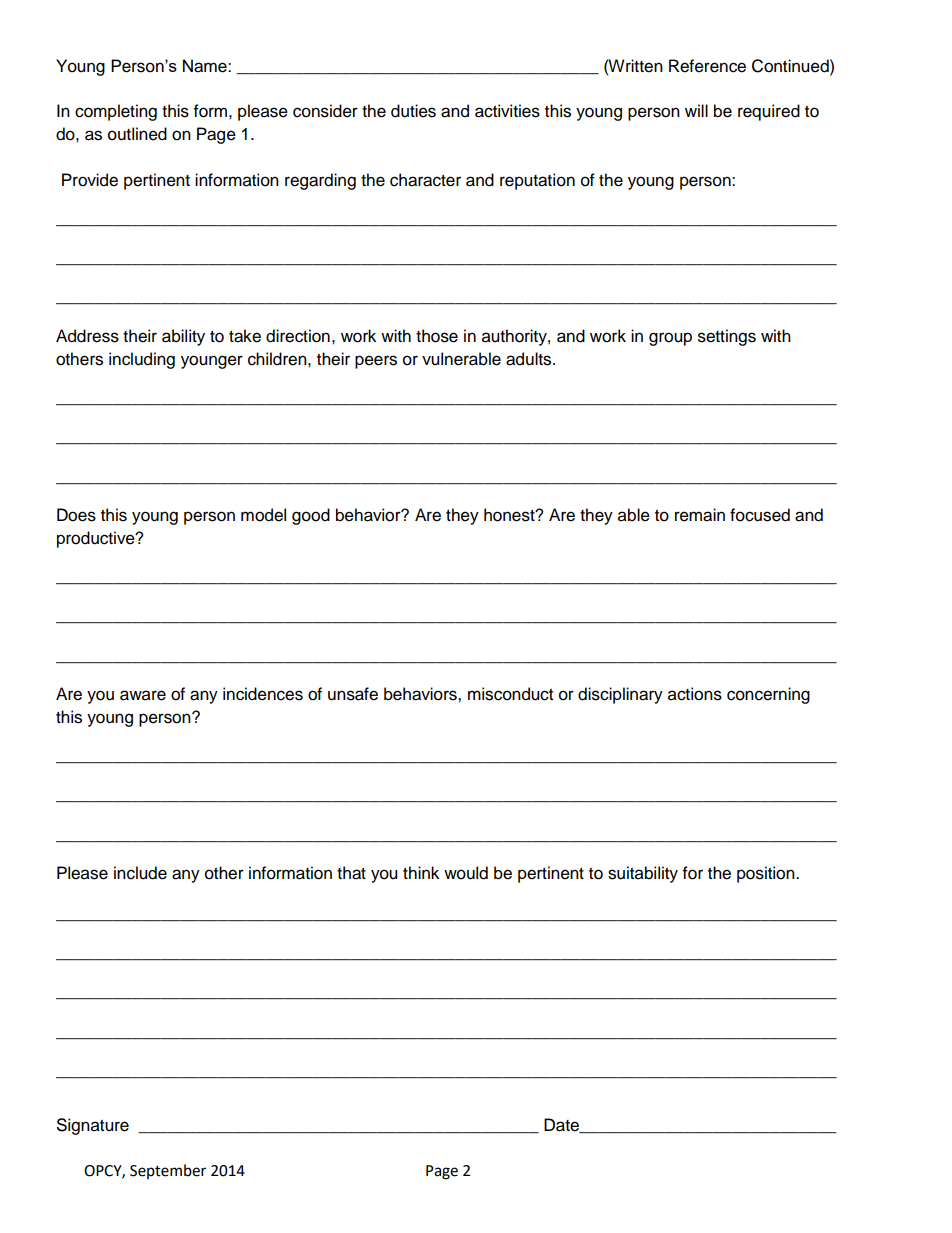  Describe the element at coordinates (140, 873) in the document. I see `include` at that location.
